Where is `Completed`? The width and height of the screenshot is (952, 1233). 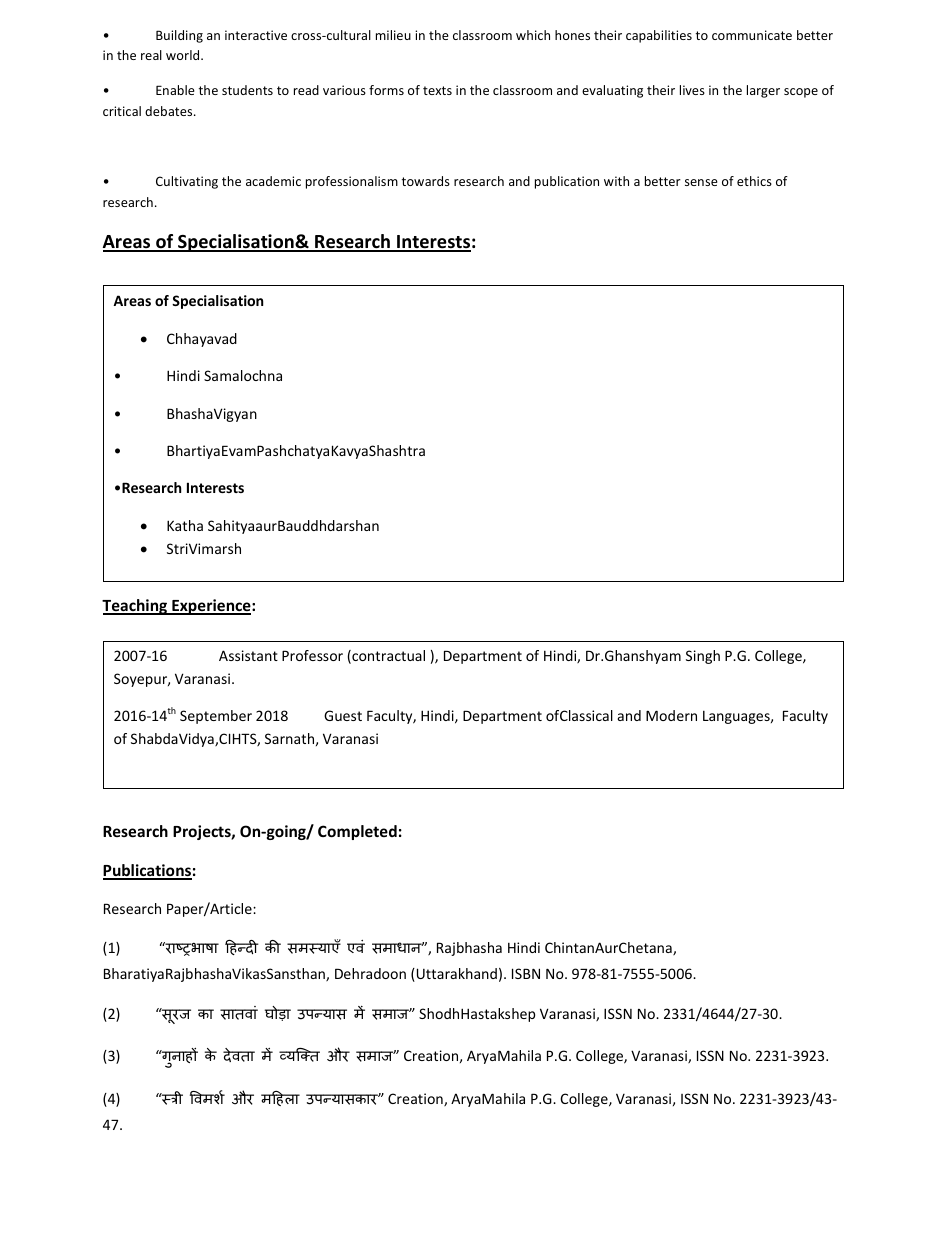 Completed is located at coordinates (357, 832).
